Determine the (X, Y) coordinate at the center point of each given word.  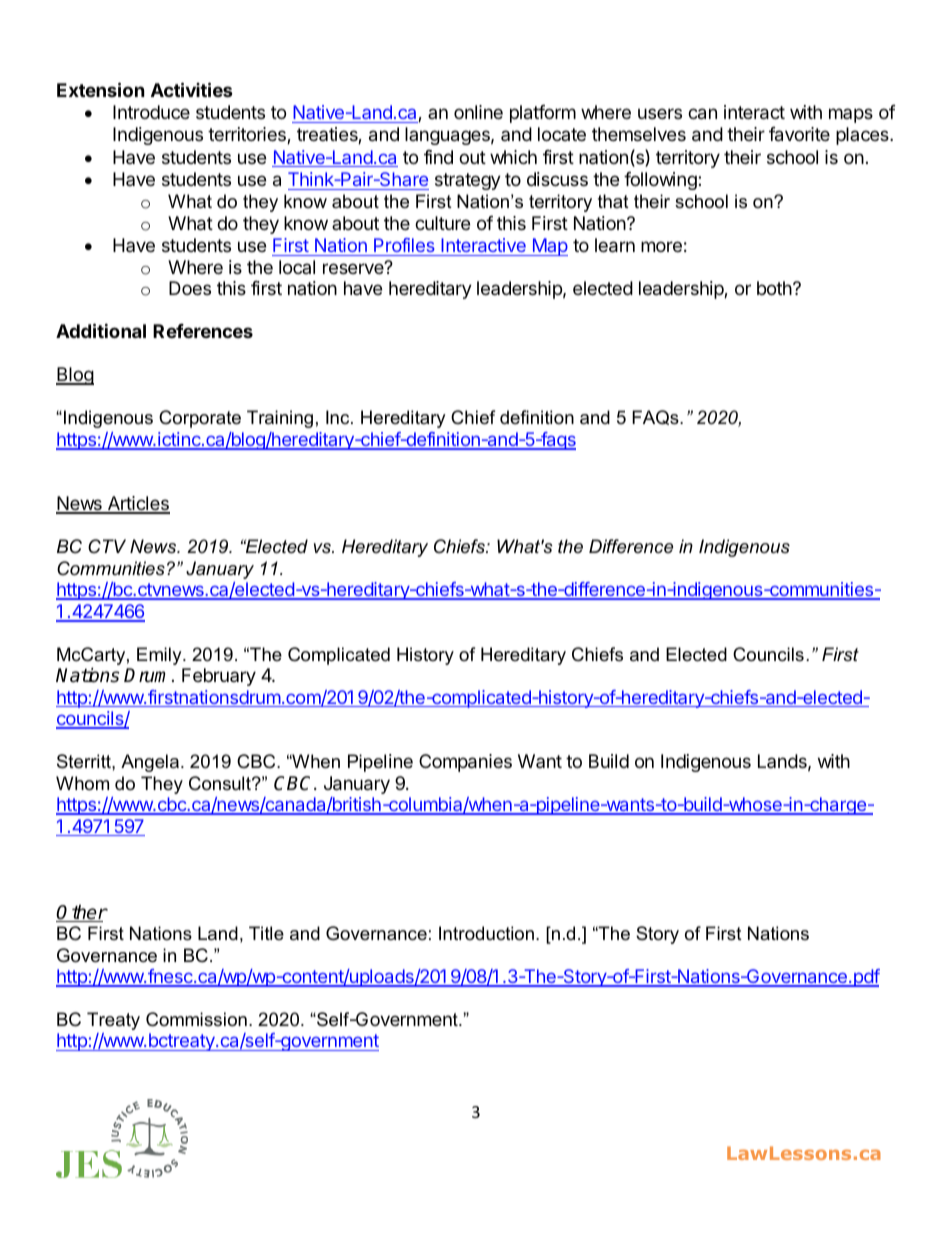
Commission (196, 1019)
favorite (799, 134)
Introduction (486, 933)
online (478, 112)
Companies (465, 763)
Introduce (151, 112)
